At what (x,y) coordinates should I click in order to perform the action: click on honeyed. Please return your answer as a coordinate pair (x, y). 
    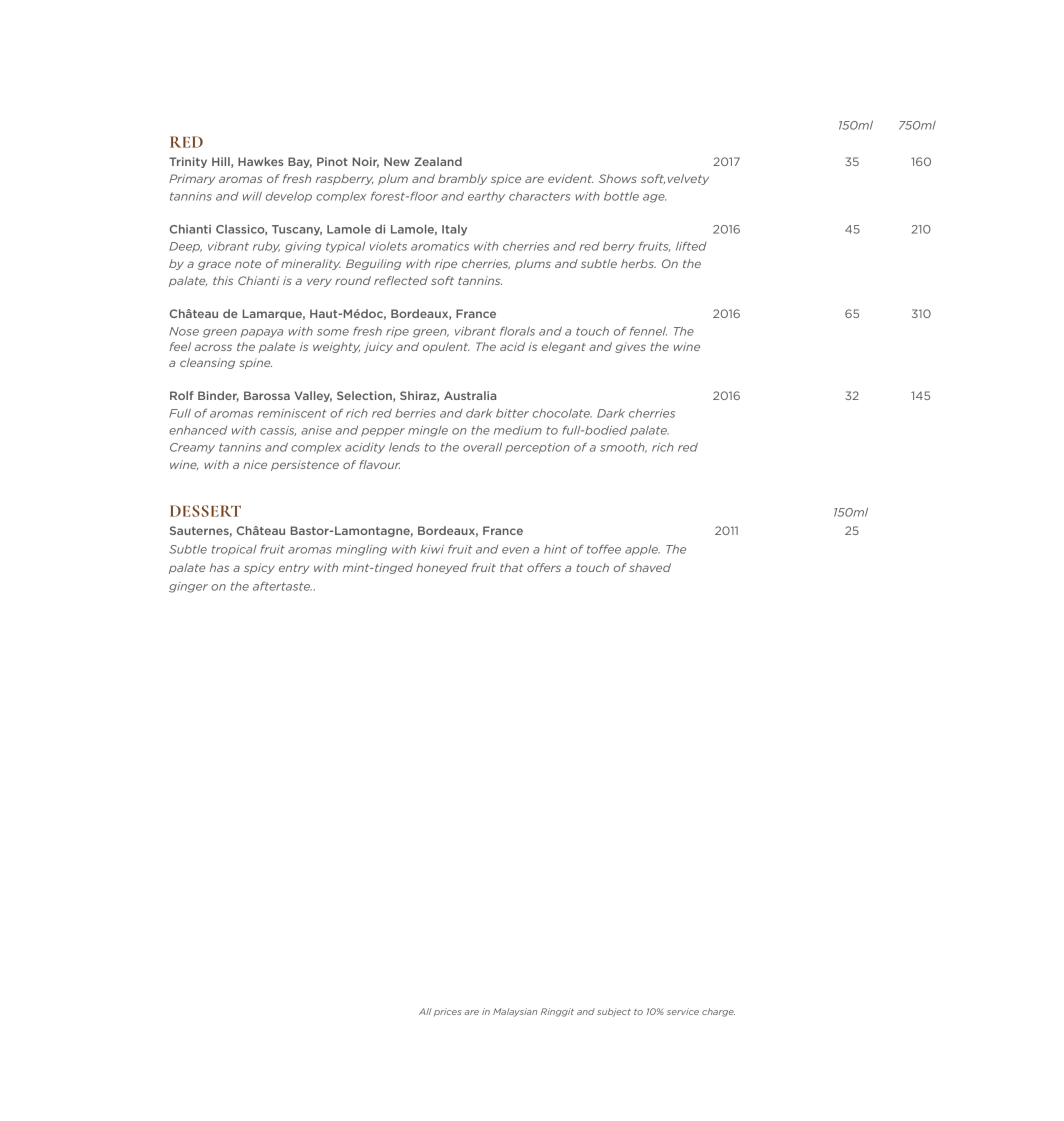
    Looking at the image, I should click on (442, 568).
